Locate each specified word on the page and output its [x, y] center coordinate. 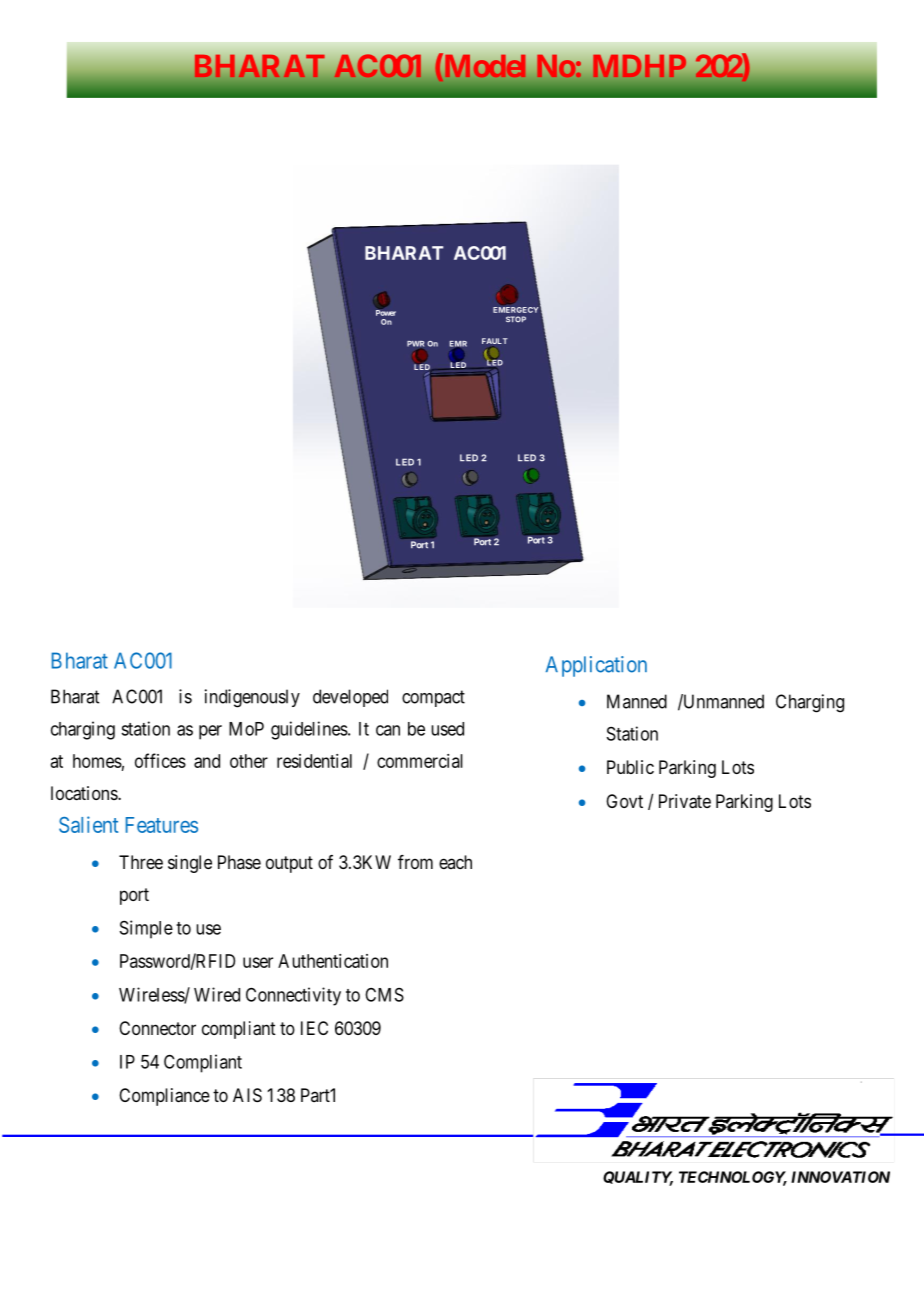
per [210, 732]
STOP [516, 319]
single [190, 864]
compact [433, 698]
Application [596, 666]
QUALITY [638, 1178]
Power [386, 312]
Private [685, 801]
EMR [458, 345]
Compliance [164, 1097]
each [455, 862]
